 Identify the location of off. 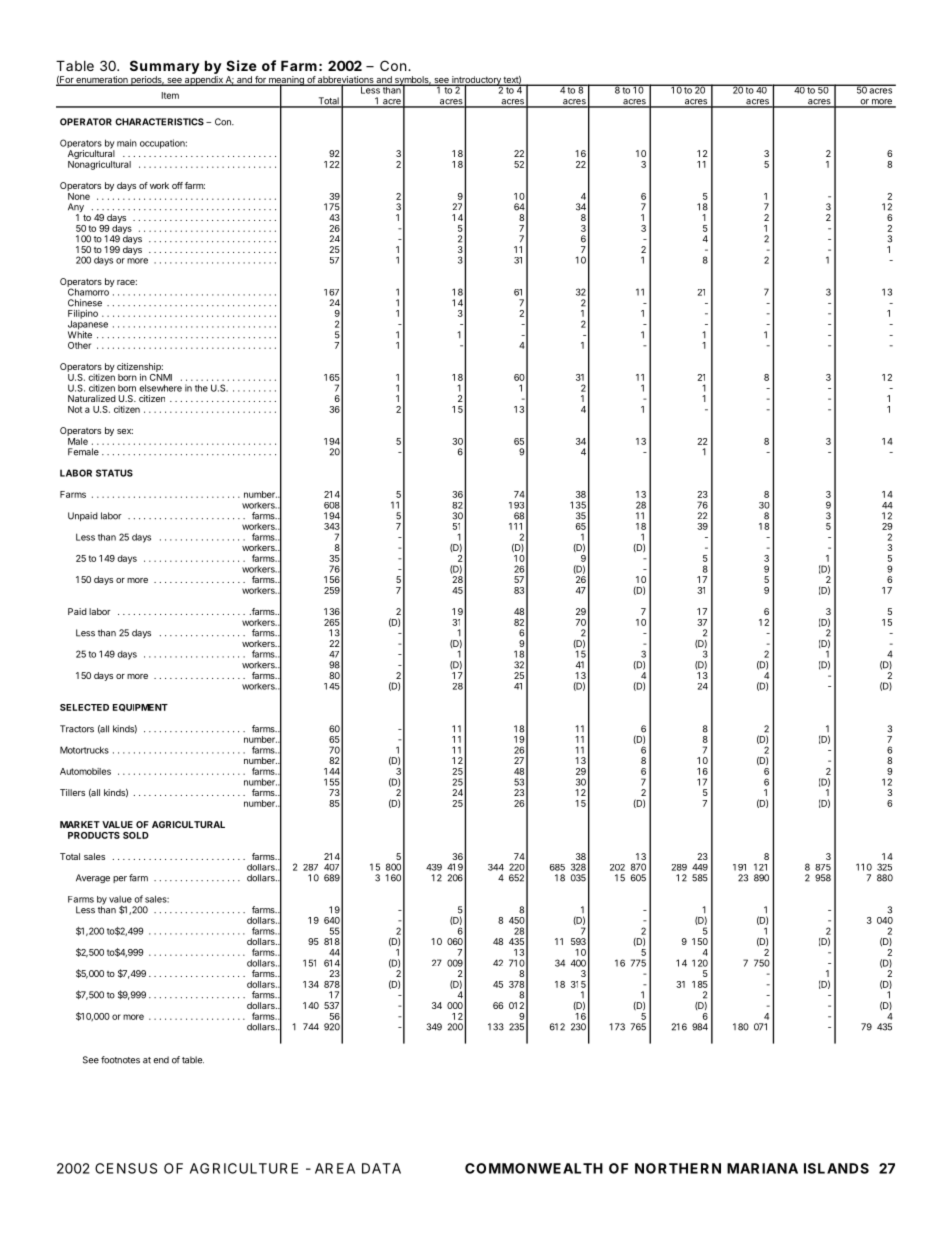
(177, 185).
